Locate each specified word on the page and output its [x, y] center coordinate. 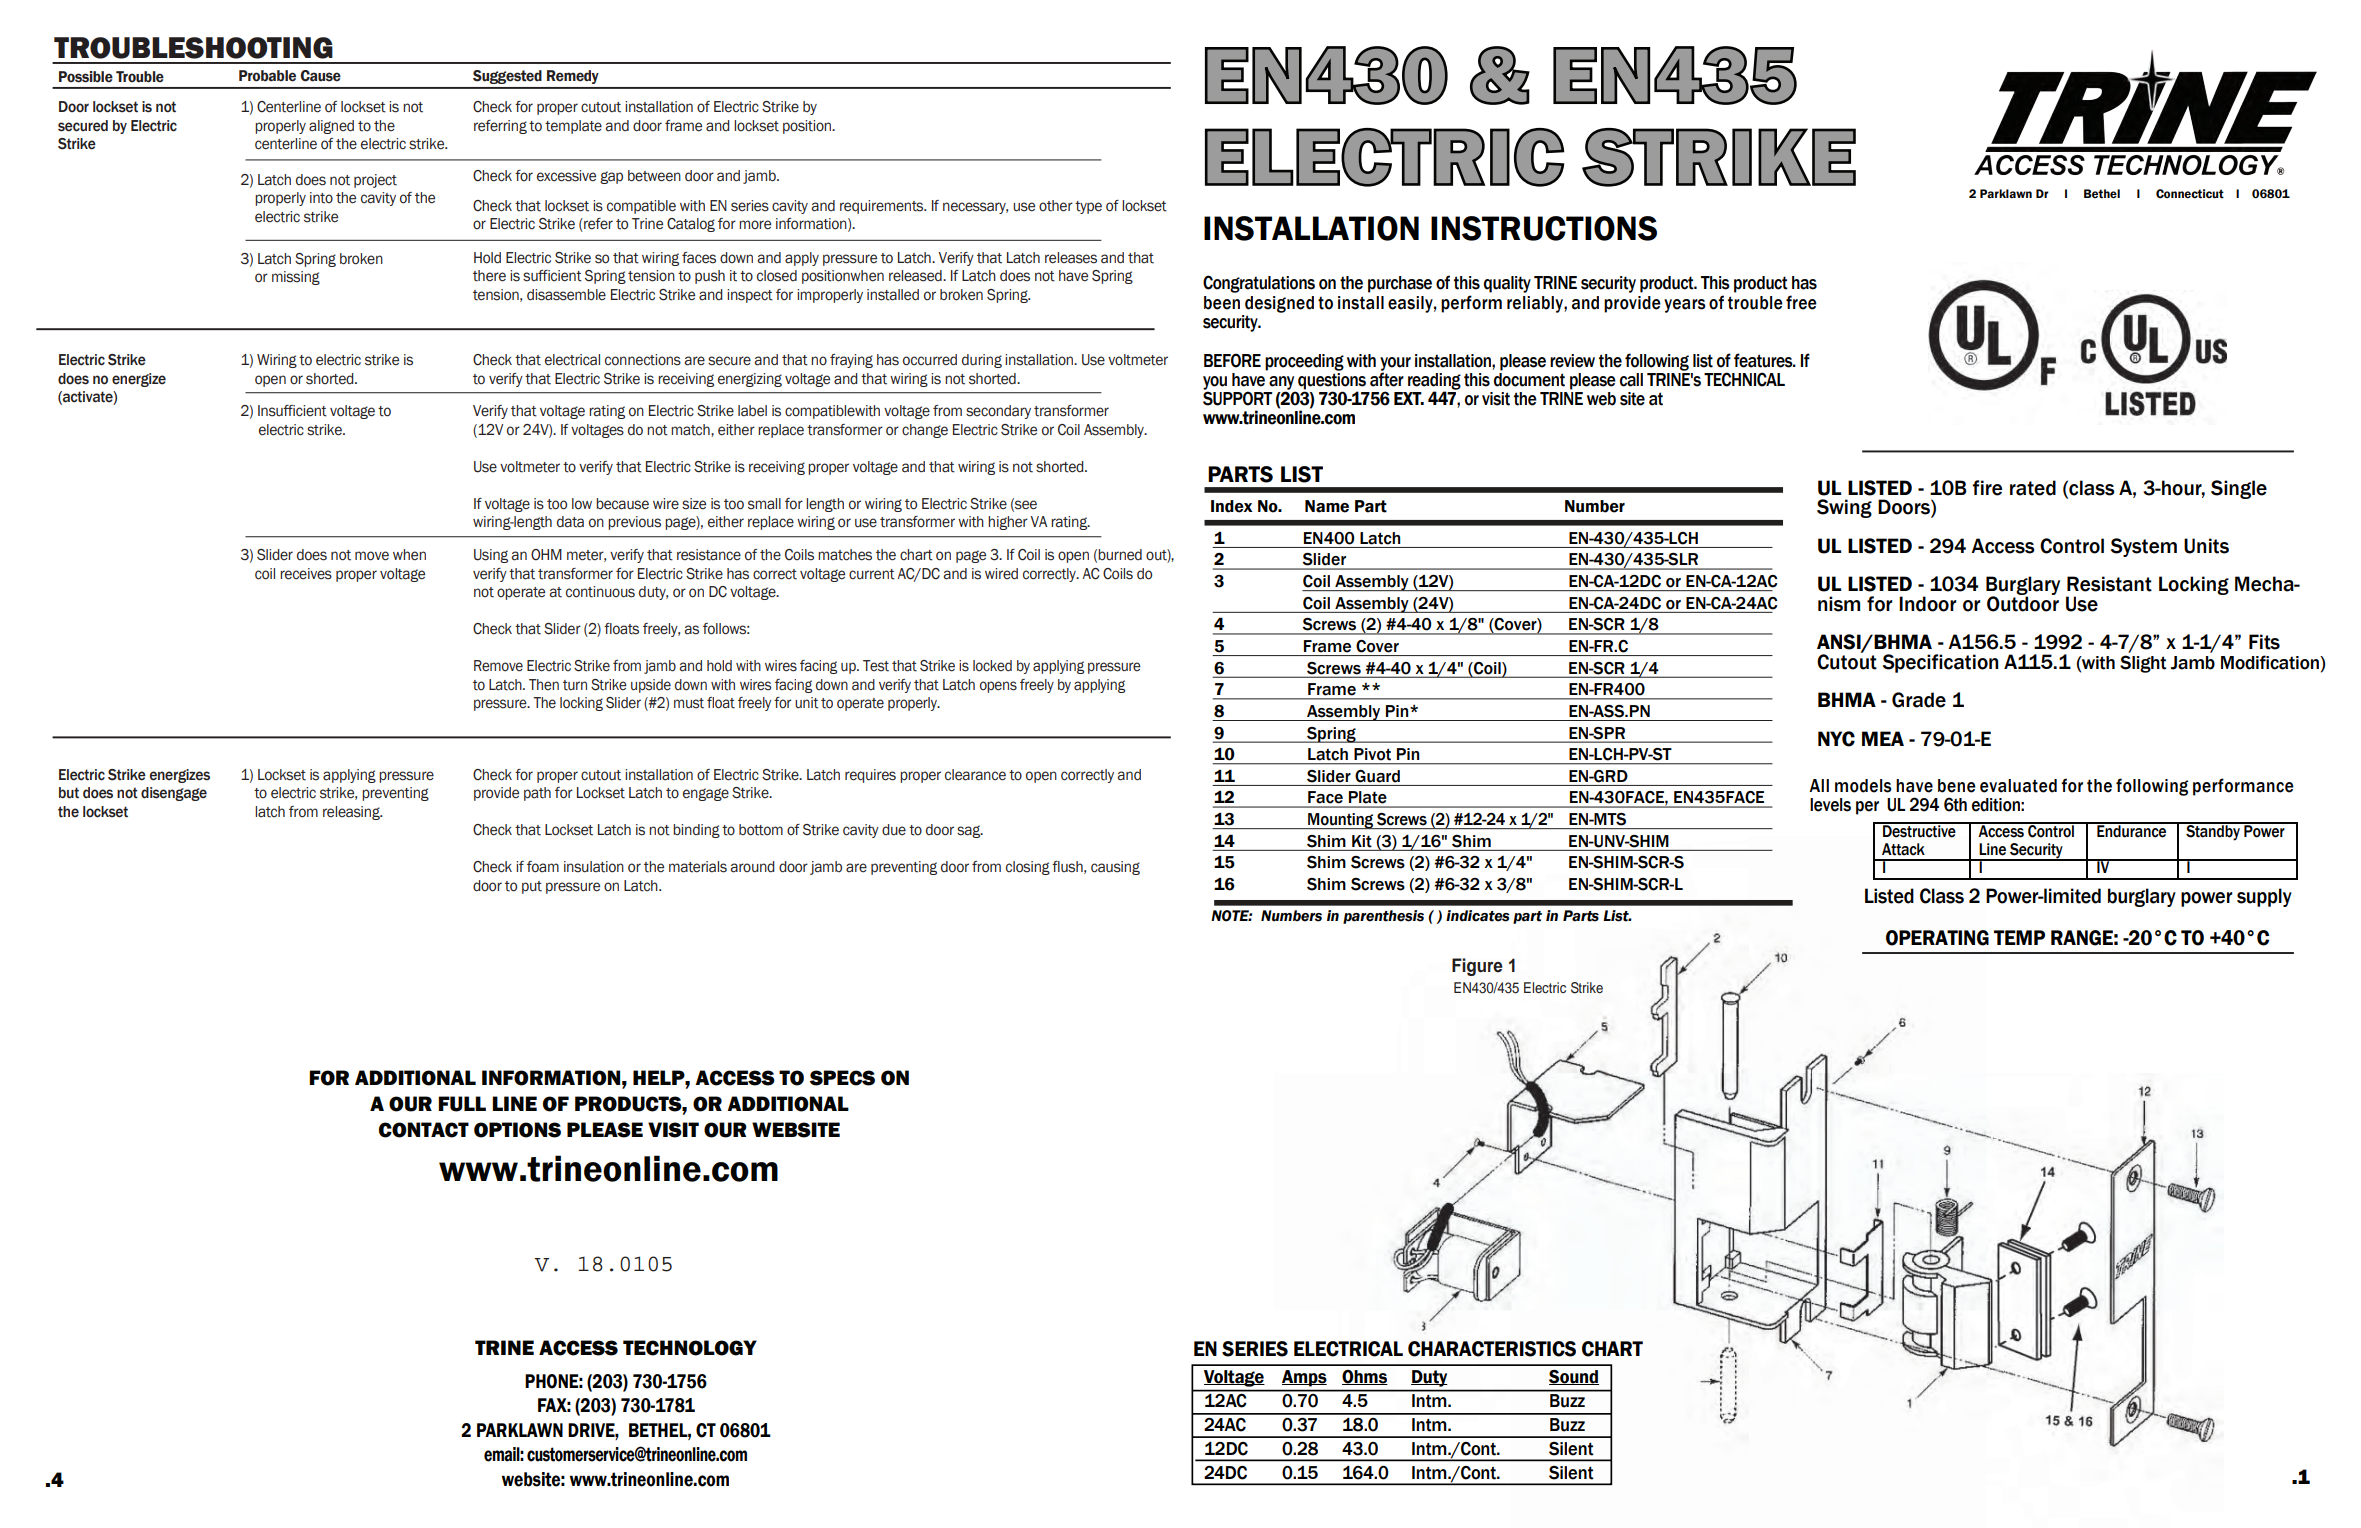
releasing [352, 813]
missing [296, 278]
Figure [1477, 967]
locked [992, 666]
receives [306, 574]
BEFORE [1232, 360]
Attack [1903, 849]
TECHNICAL [1744, 379]
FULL [462, 1104]
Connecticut [2190, 194]
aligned [331, 127]
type [1088, 207]
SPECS [842, 1078]
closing [1028, 868]
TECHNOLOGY [690, 1348]
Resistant [2109, 584]
